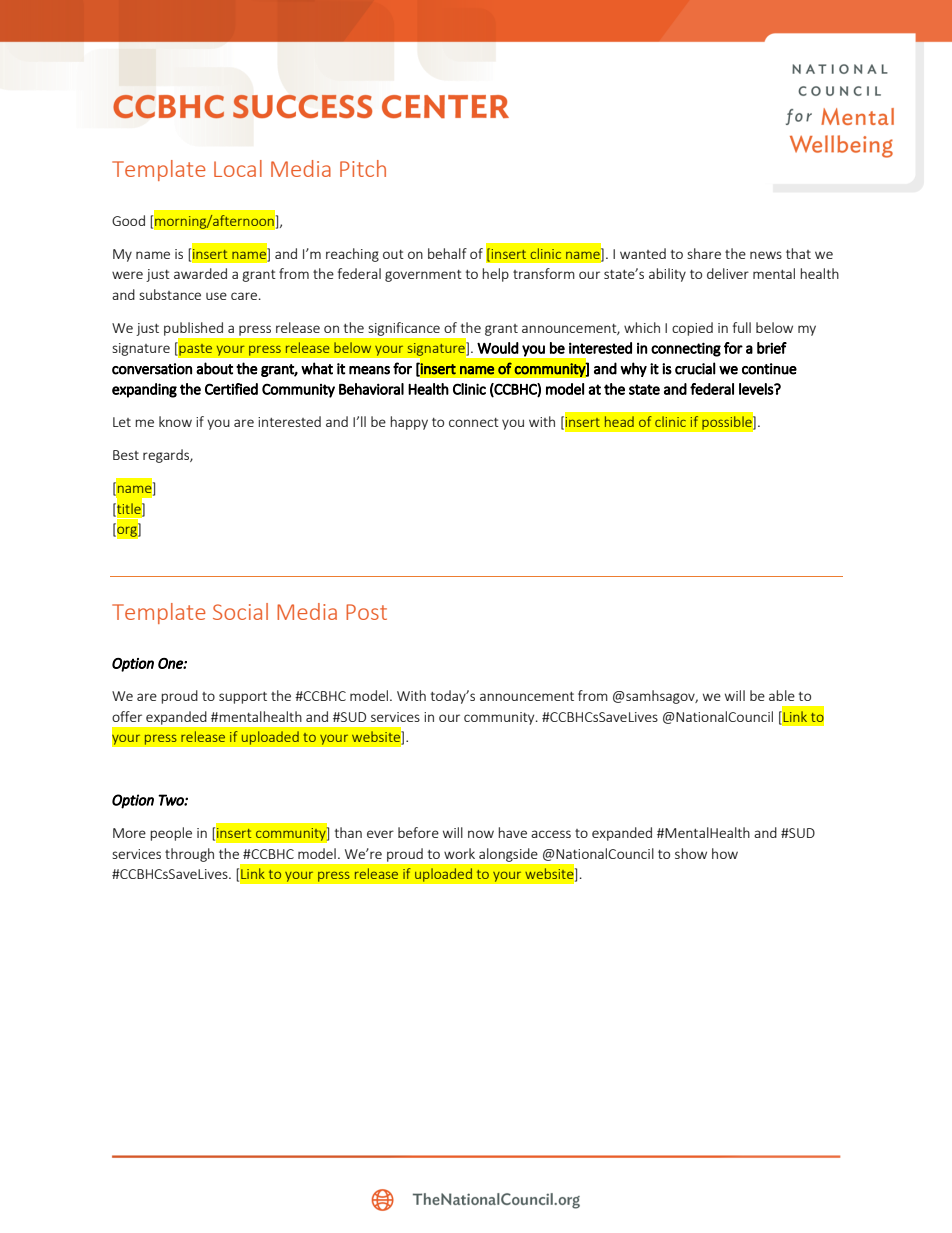 This document has height=1233, width=952. What do you see at coordinates (459, 853) in the document?
I see `work` at bounding box center [459, 853].
